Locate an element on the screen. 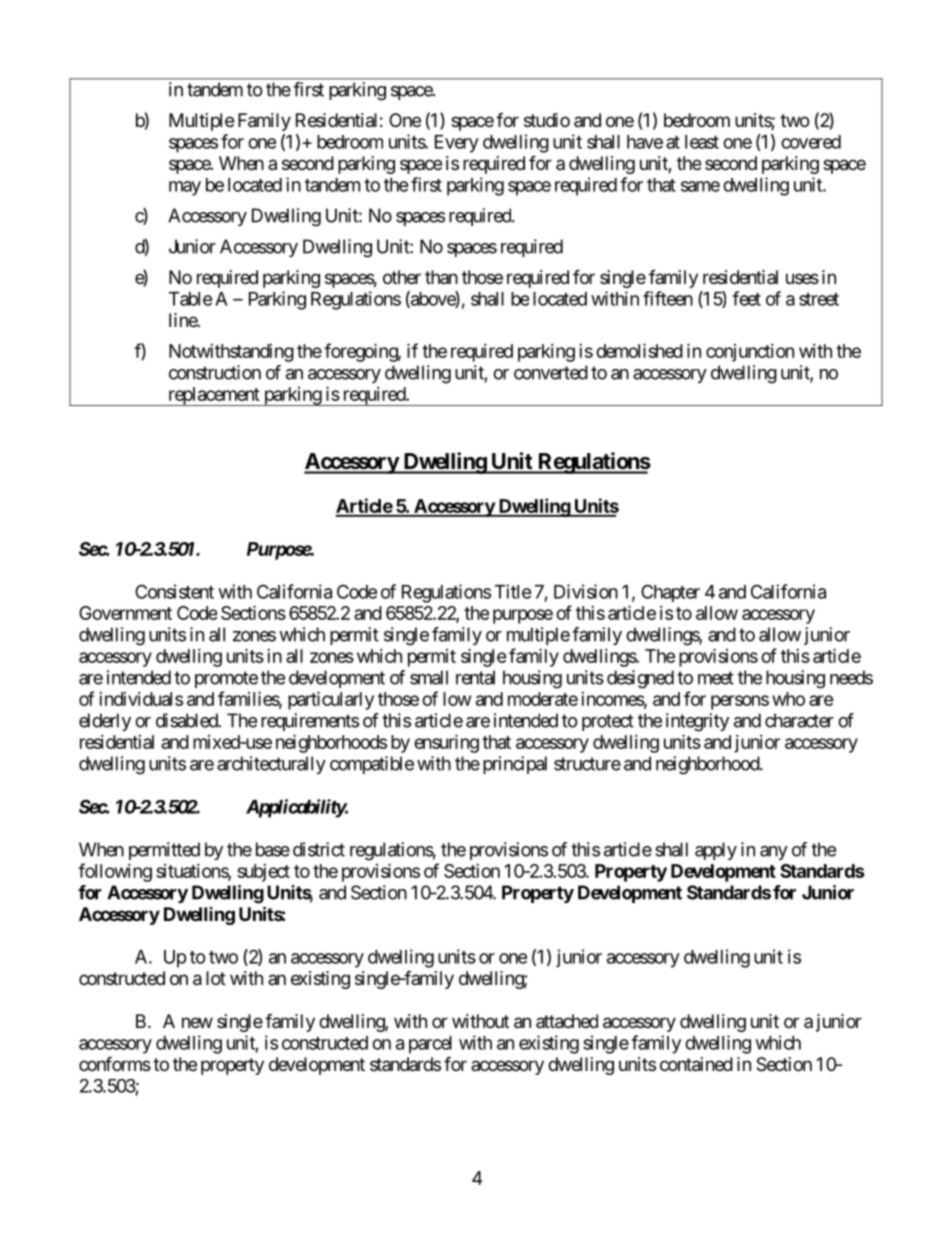  construction is located at coordinates (215, 372).
